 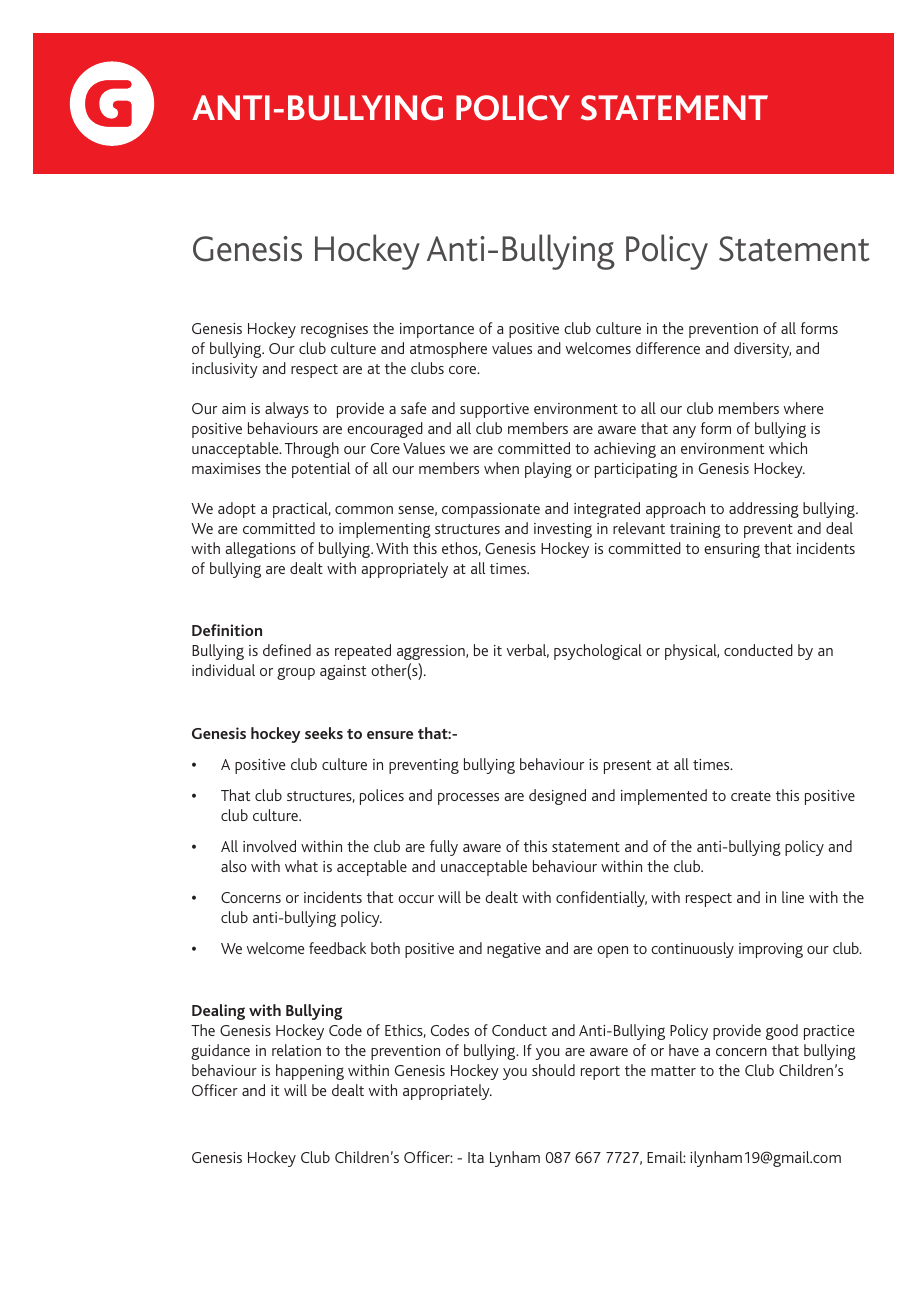 What do you see at coordinates (310, 1072) in the document?
I see `happening` at bounding box center [310, 1072].
